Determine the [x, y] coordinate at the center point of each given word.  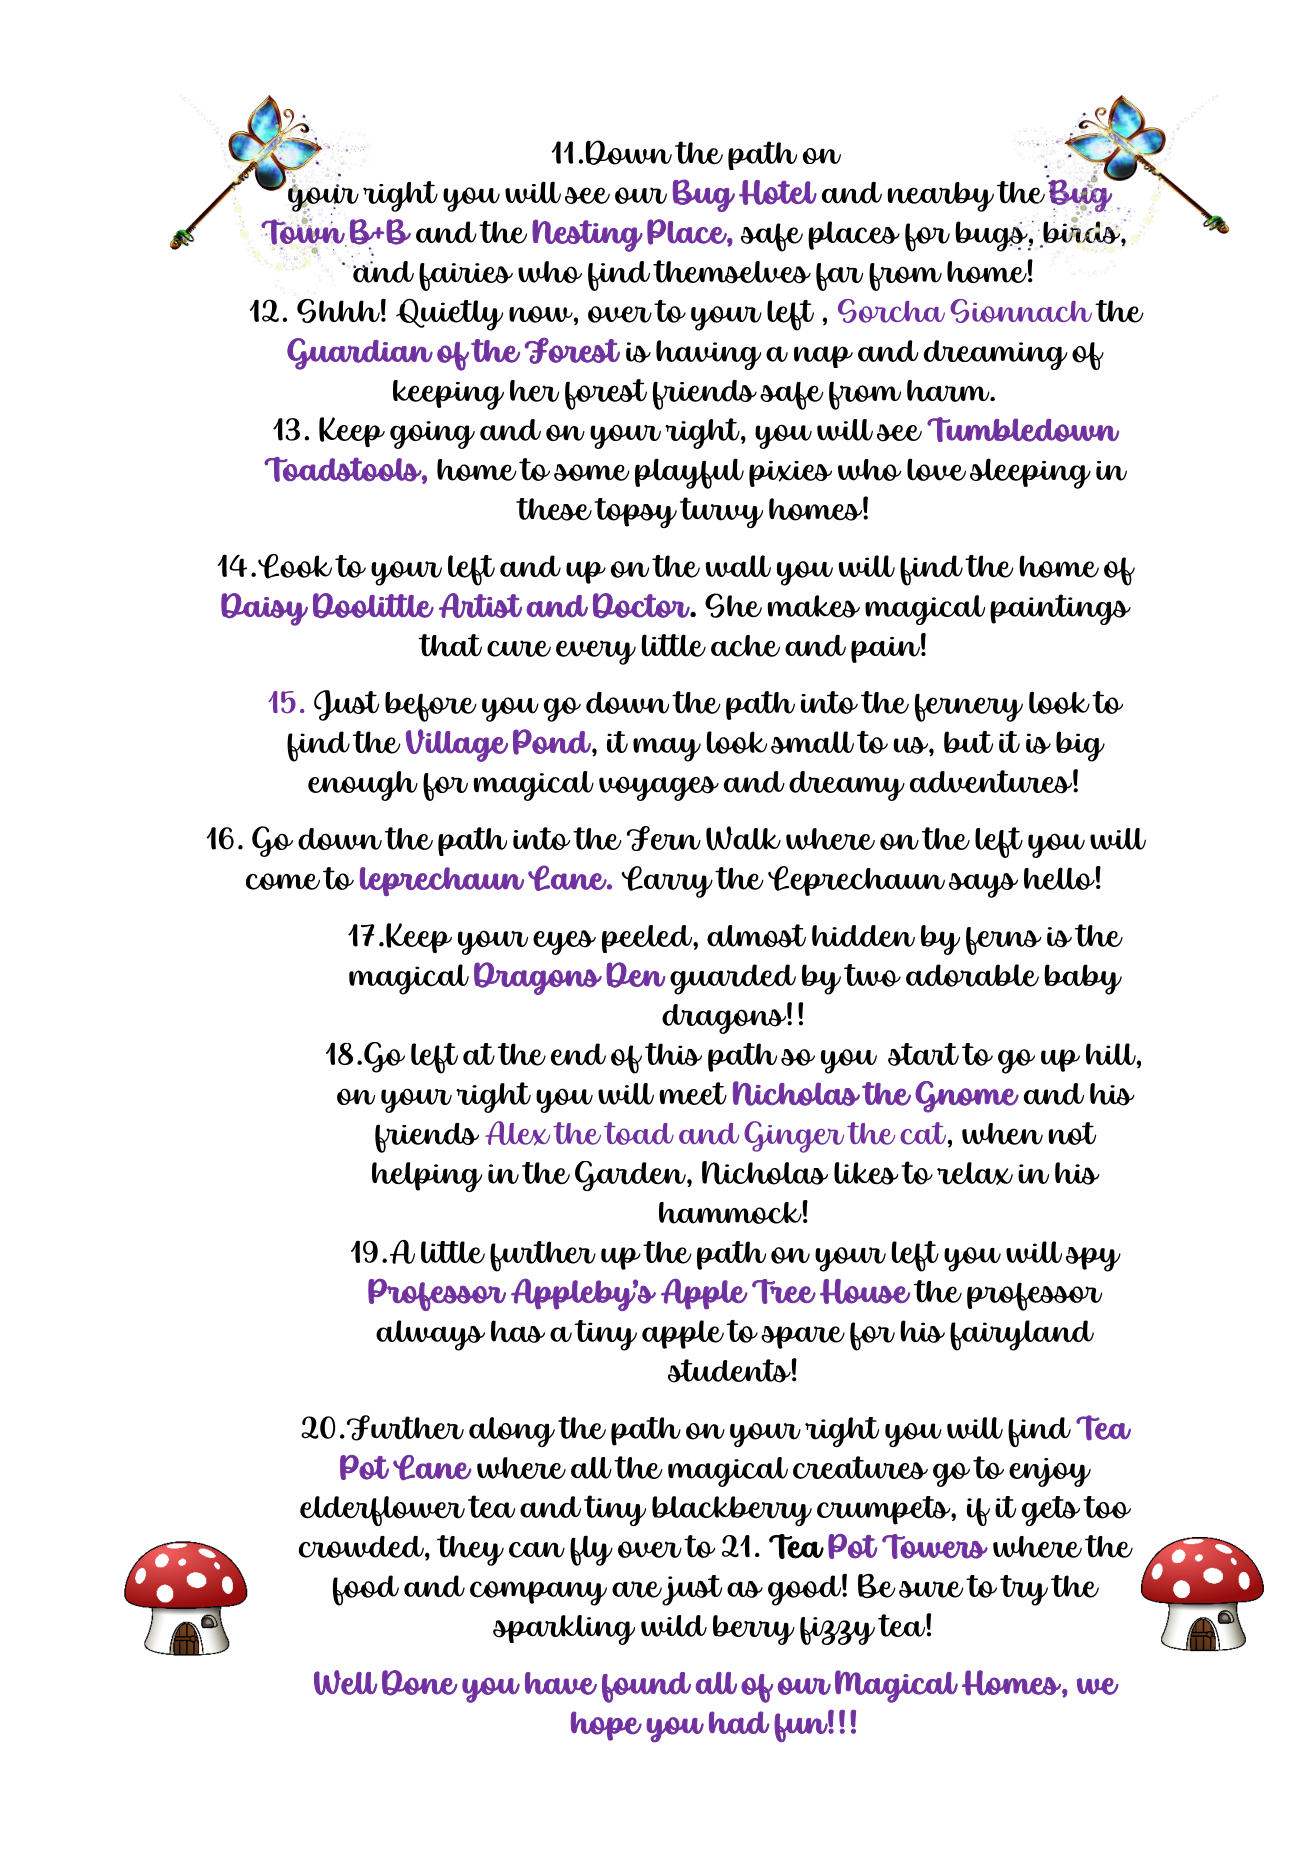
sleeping [1030, 473]
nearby [940, 197]
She [733, 605]
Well [345, 1682]
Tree [784, 1291]
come [283, 881]
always [430, 1335]
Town [304, 232]
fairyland [1022, 1335]
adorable [972, 975]
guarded [733, 979]
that [450, 645]
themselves [732, 272]
